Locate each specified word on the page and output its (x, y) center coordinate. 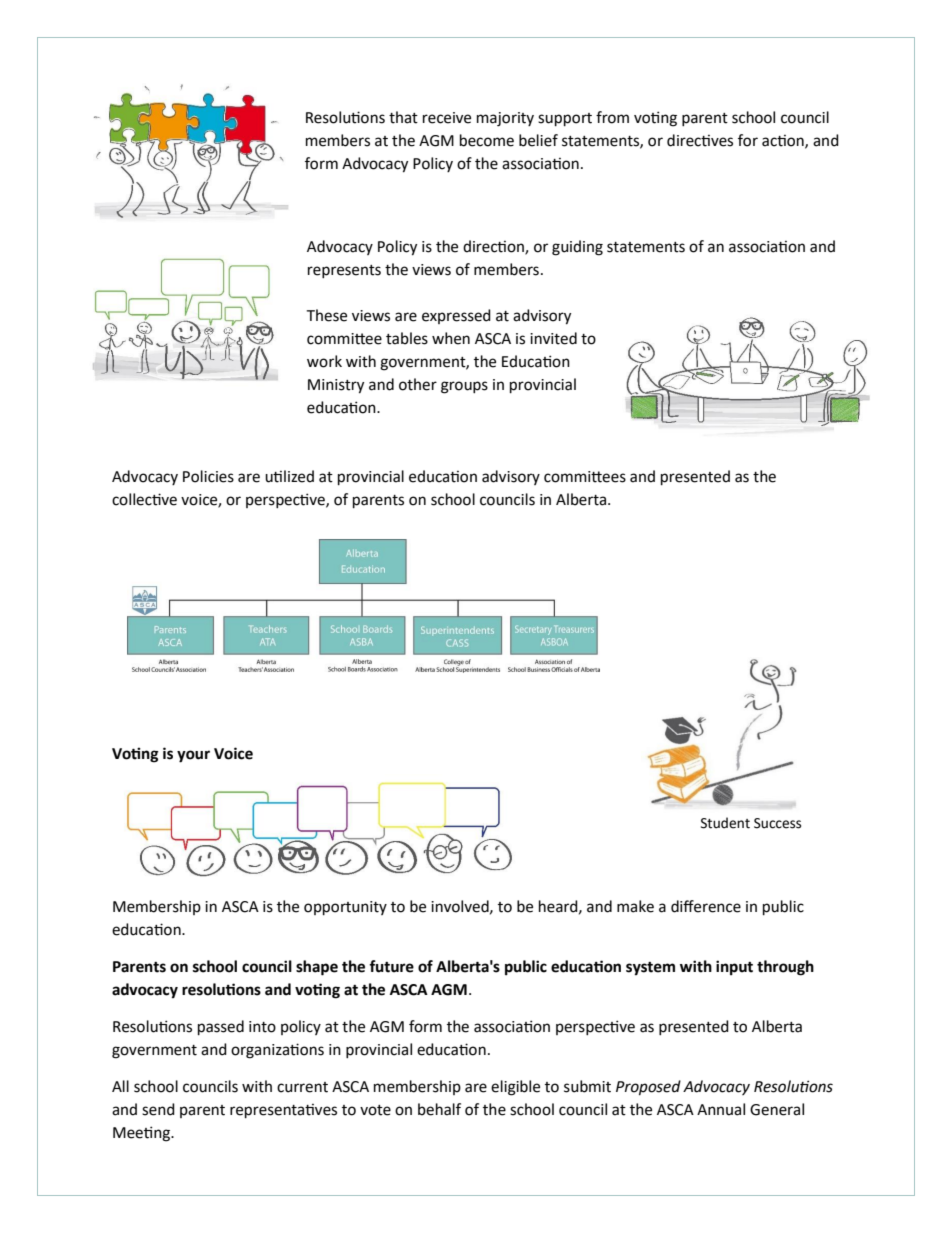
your (193, 756)
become (487, 140)
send (158, 1109)
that (403, 117)
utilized (289, 476)
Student (725, 823)
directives (700, 140)
